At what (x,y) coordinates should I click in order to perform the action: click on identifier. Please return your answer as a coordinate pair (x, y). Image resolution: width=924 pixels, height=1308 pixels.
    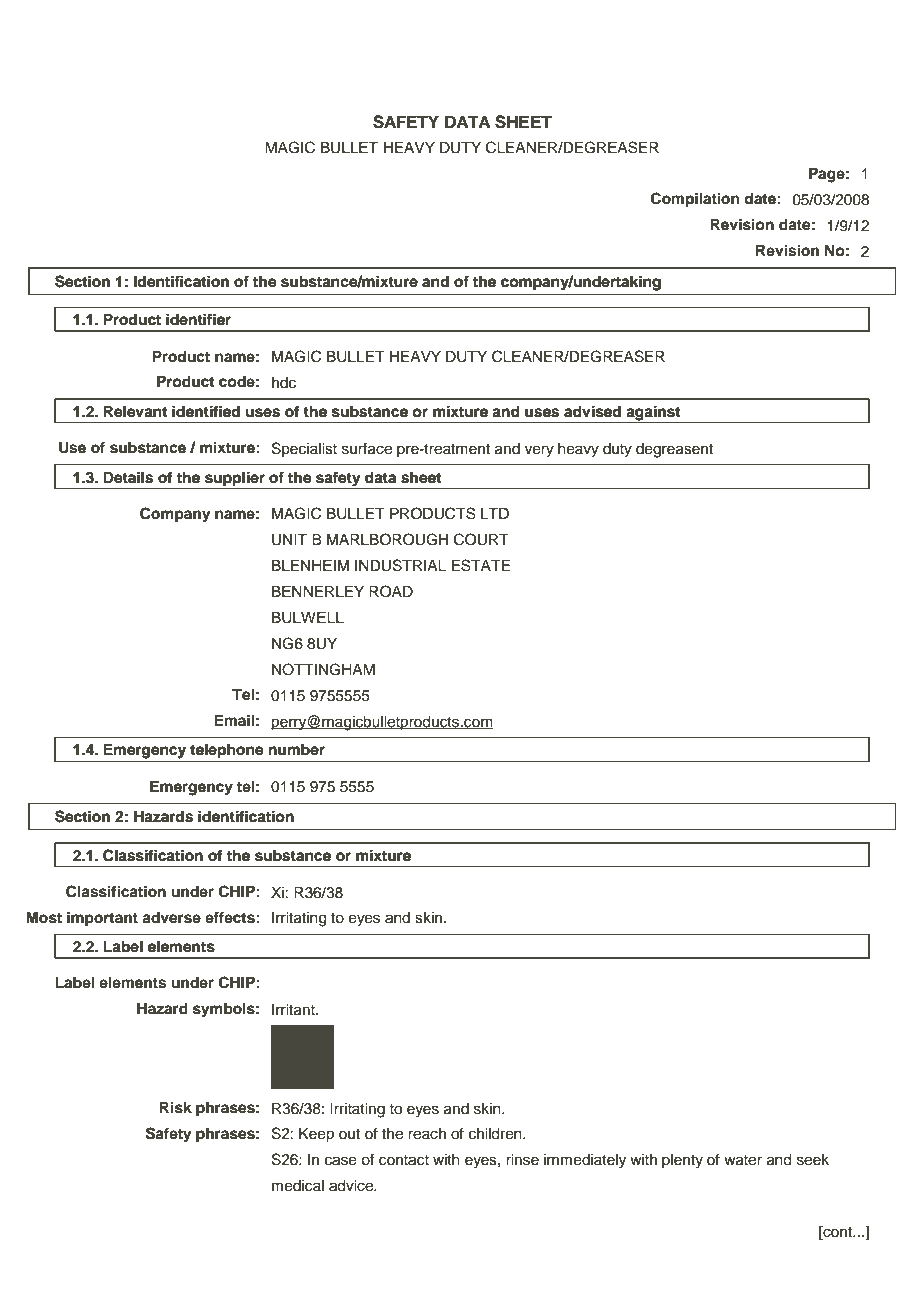
    Looking at the image, I should click on (198, 319).
